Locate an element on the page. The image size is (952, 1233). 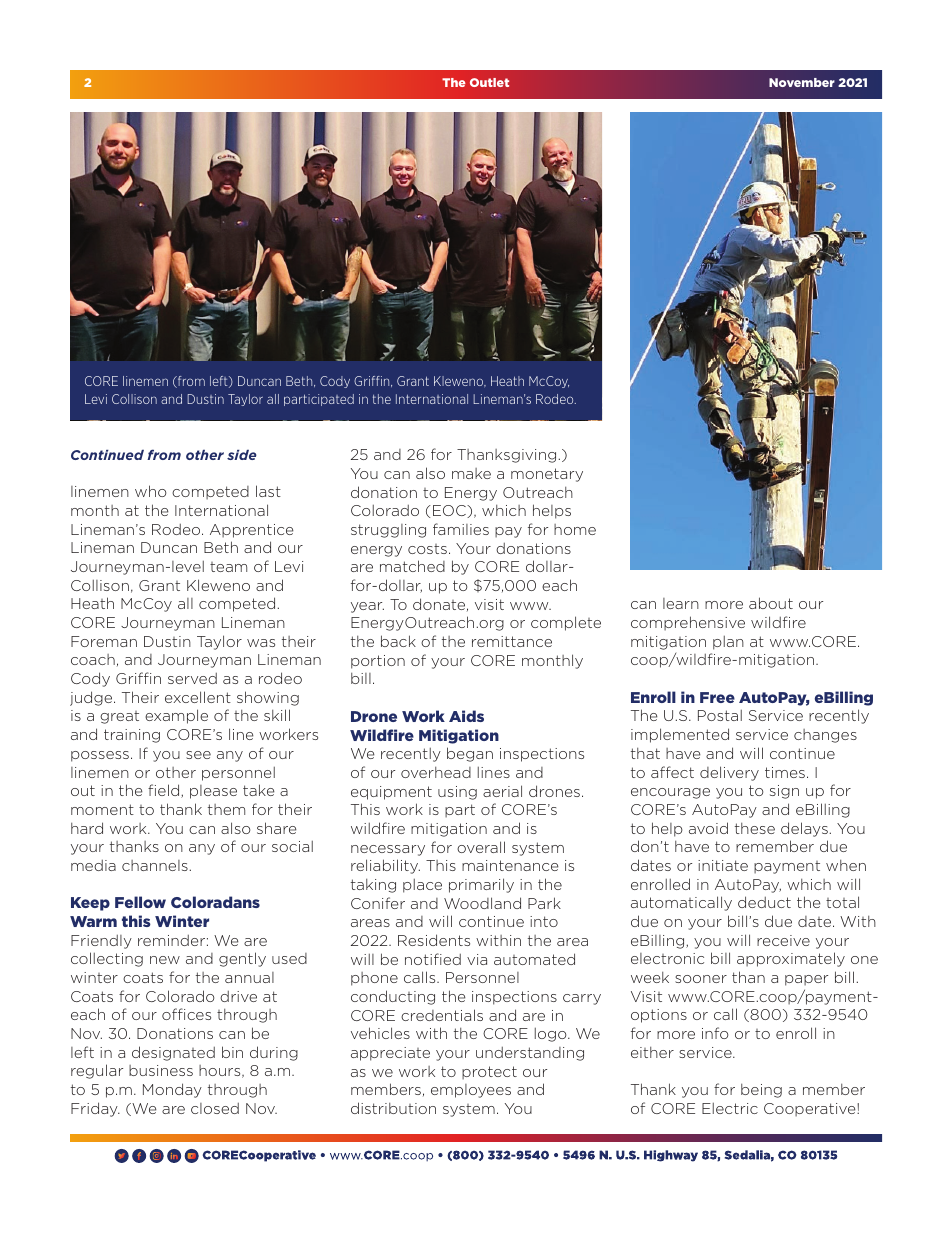
Outlet is located at coordinates (489, 82).
